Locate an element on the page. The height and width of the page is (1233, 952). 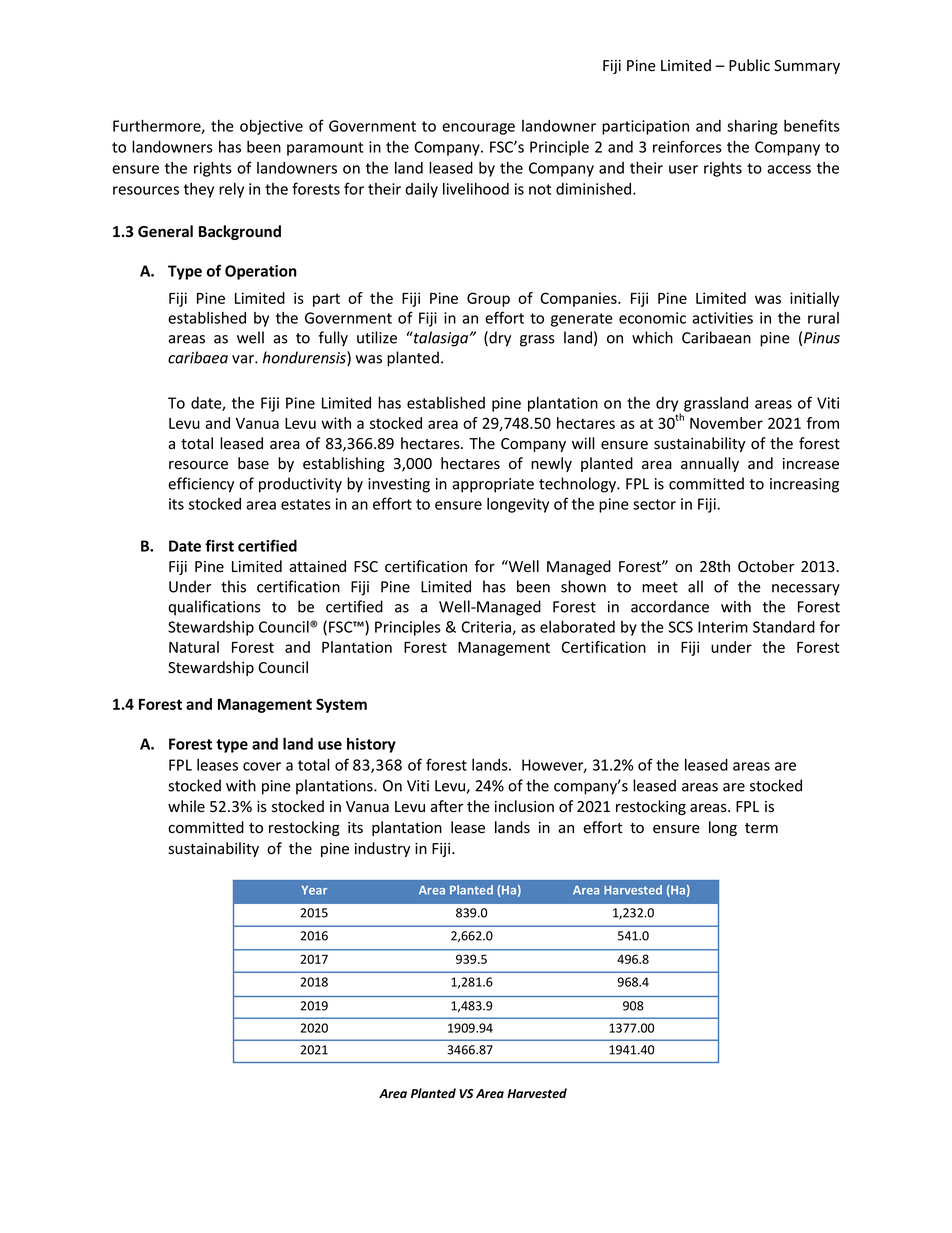
objective is located at coordinates (271, 127).
